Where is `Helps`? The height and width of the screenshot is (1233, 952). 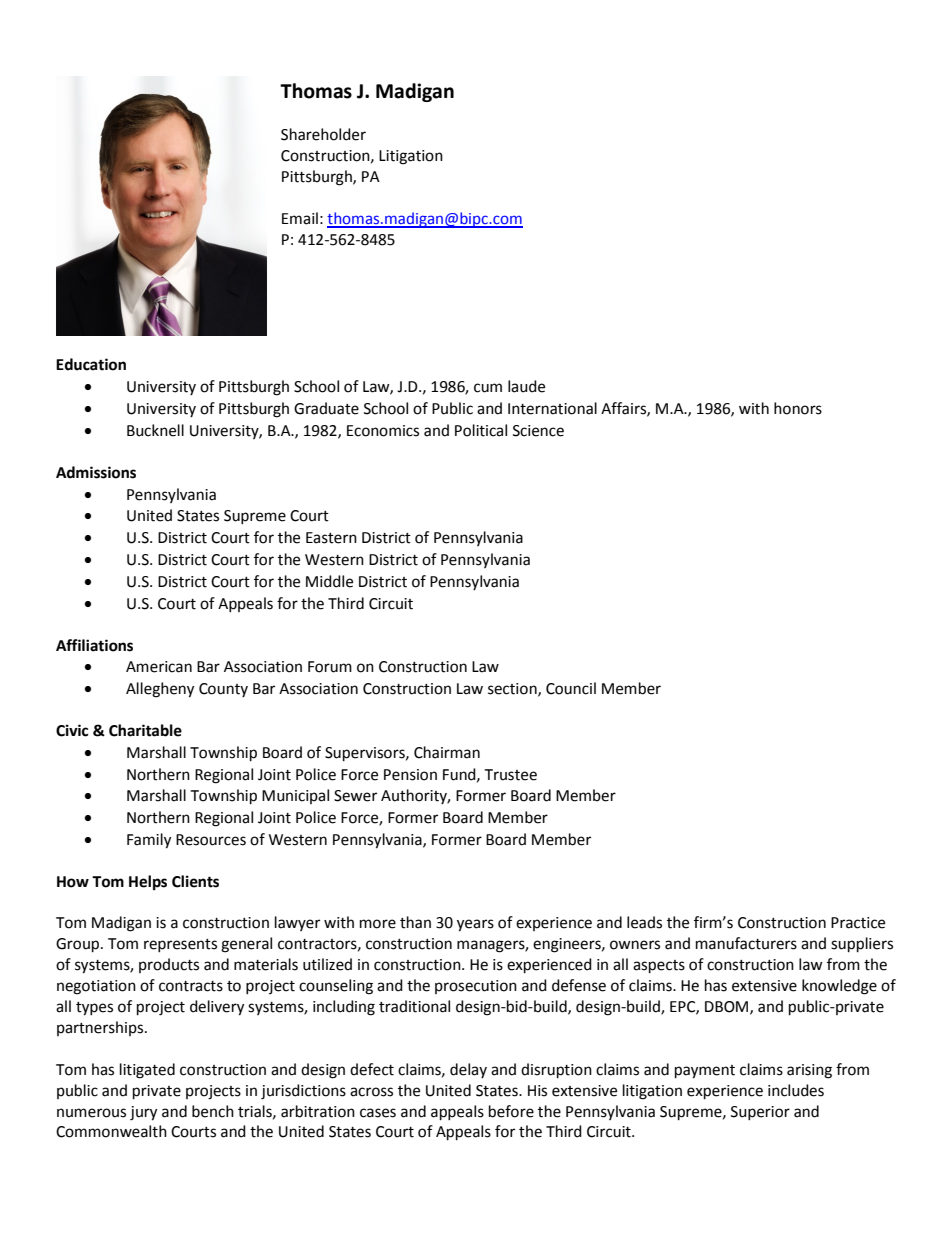 Helps is located at coordinates (148, 883).
